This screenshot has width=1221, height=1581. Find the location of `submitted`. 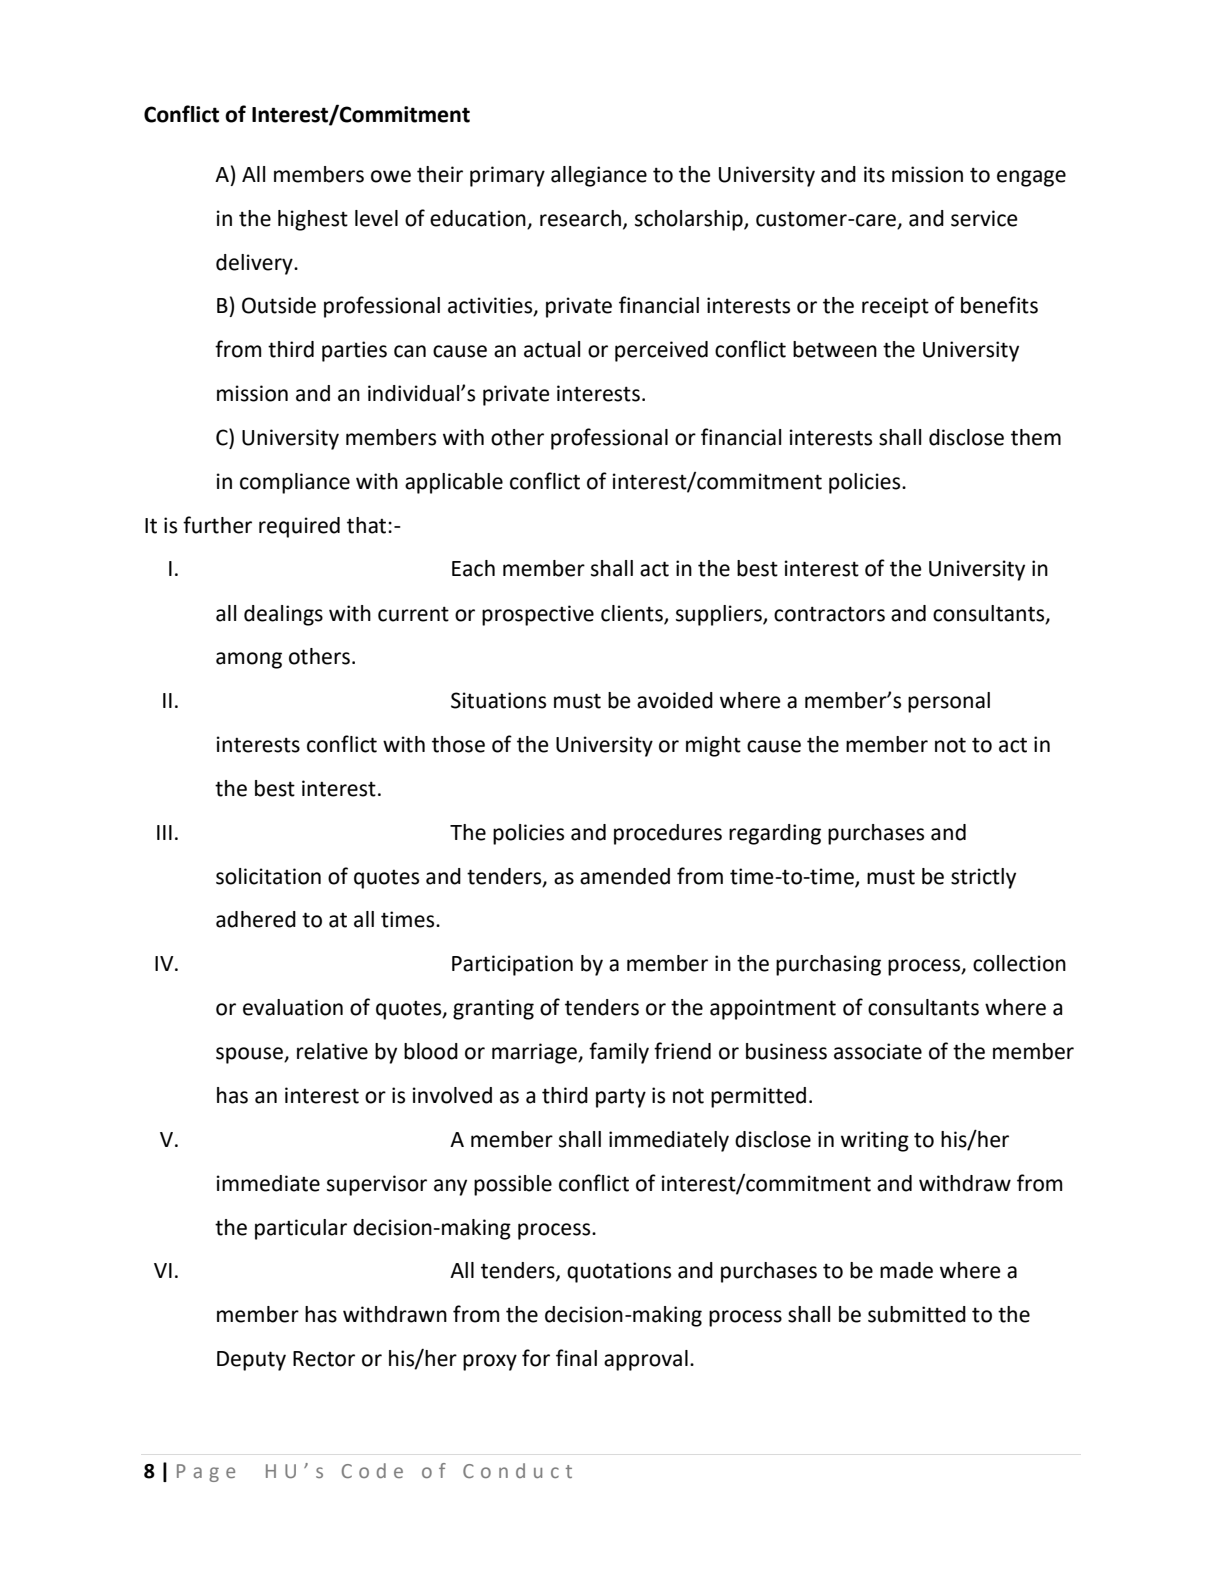

submitted is located at coordinates (917, 1314).
